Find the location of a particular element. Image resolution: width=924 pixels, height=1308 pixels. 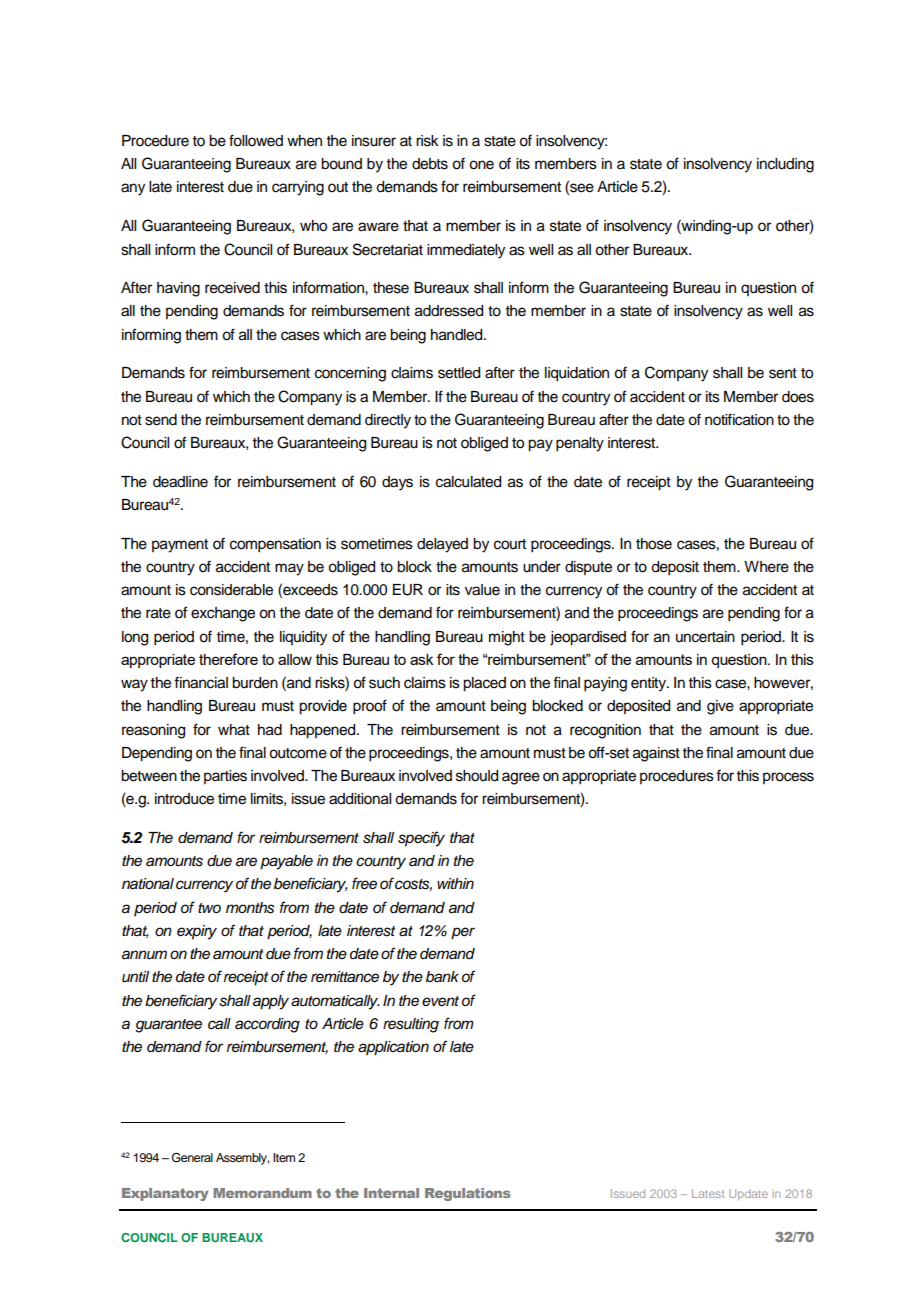

General is located at coordinates (192, 1157).
